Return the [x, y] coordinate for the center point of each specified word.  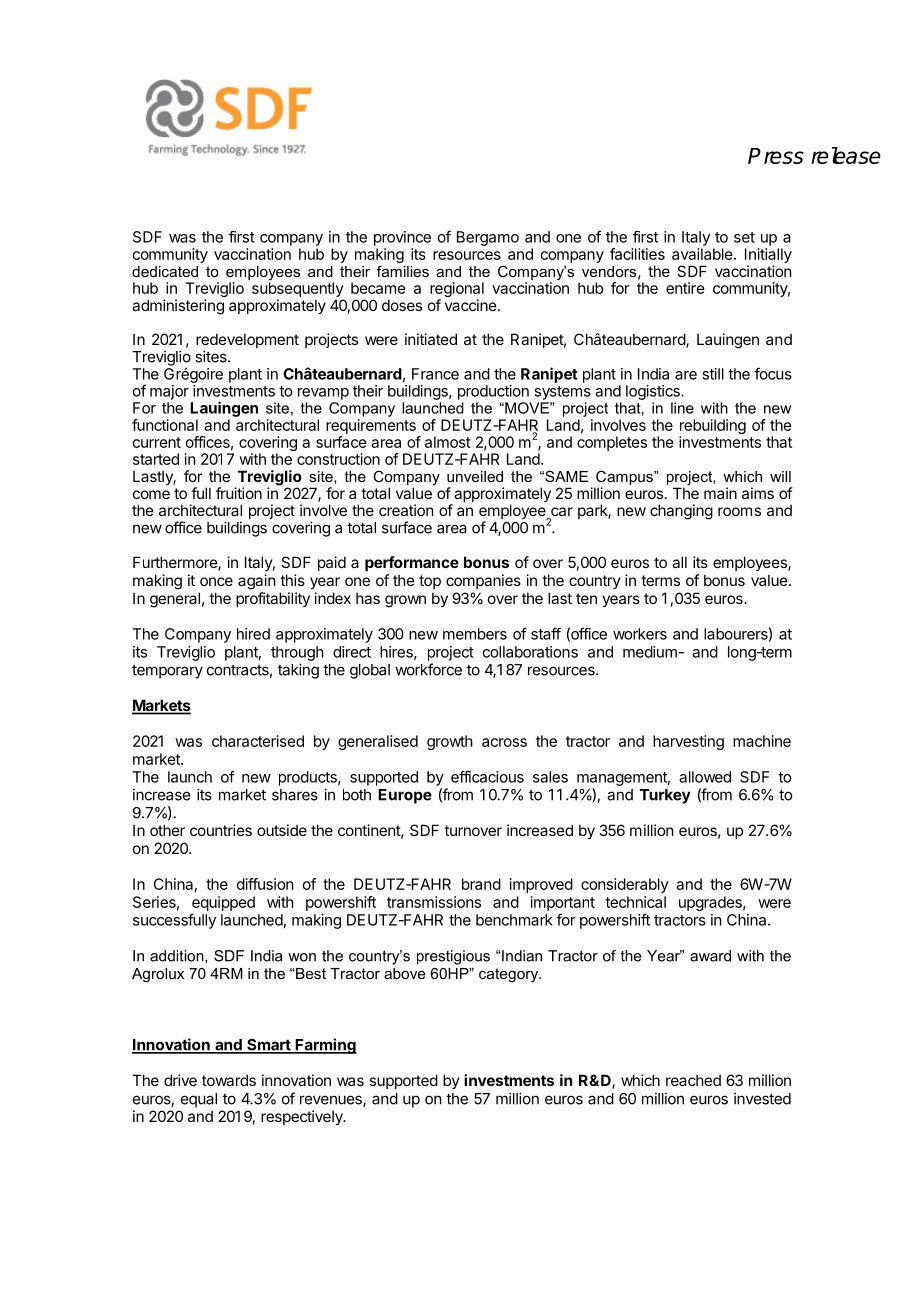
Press [776, 156]
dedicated [165, 271]
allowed [705, 777]
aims [758, 493]
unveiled [475, 476]
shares [295, 795]
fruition [239, 493]
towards [229, 1080]
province [402, 238]
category [510, 975]
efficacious [487, 776]
